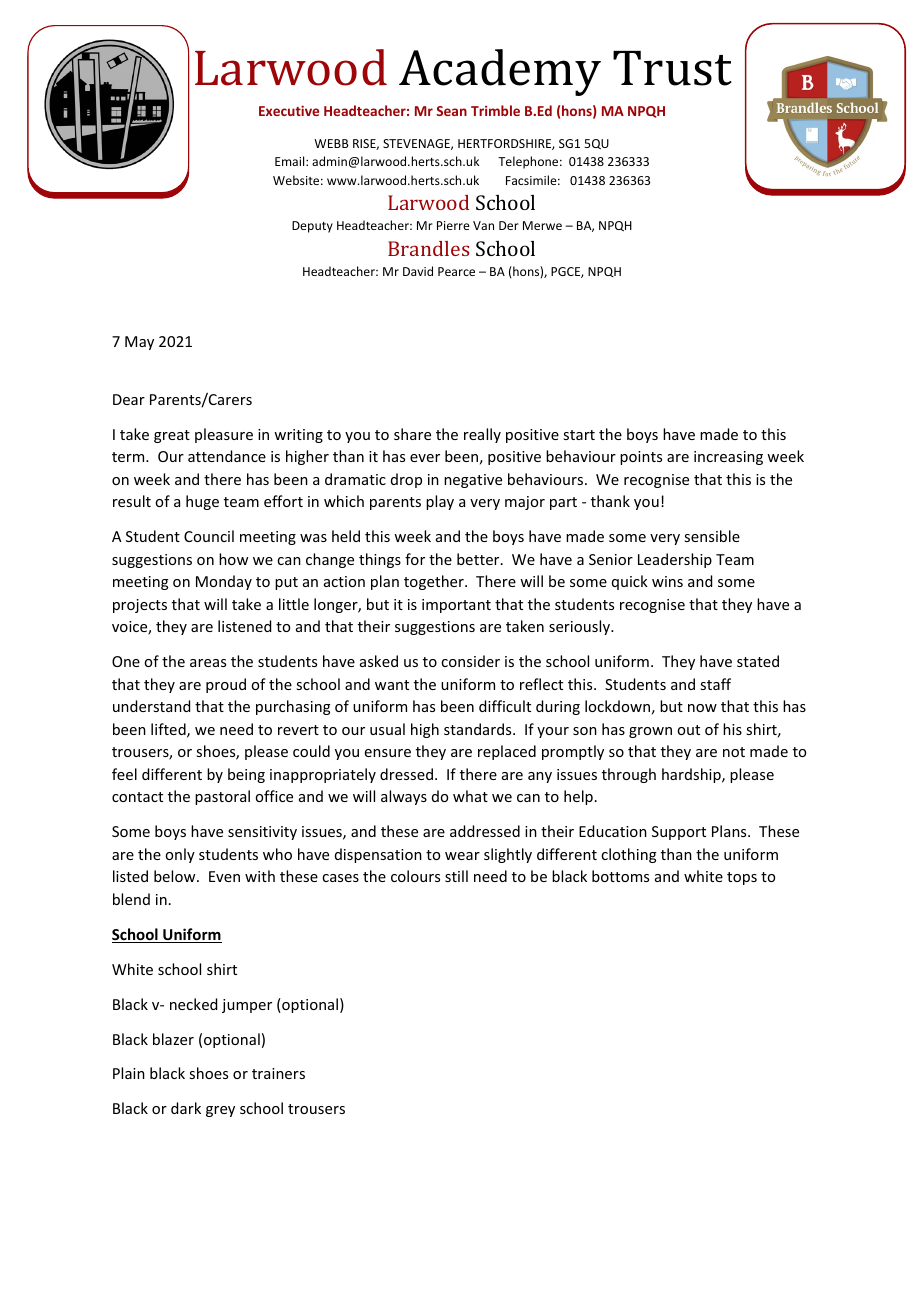 This screenshot has width=924, height=1308. Describe the element at coordinates (742, 878) in the screenshot. I see `tops` at that location.
